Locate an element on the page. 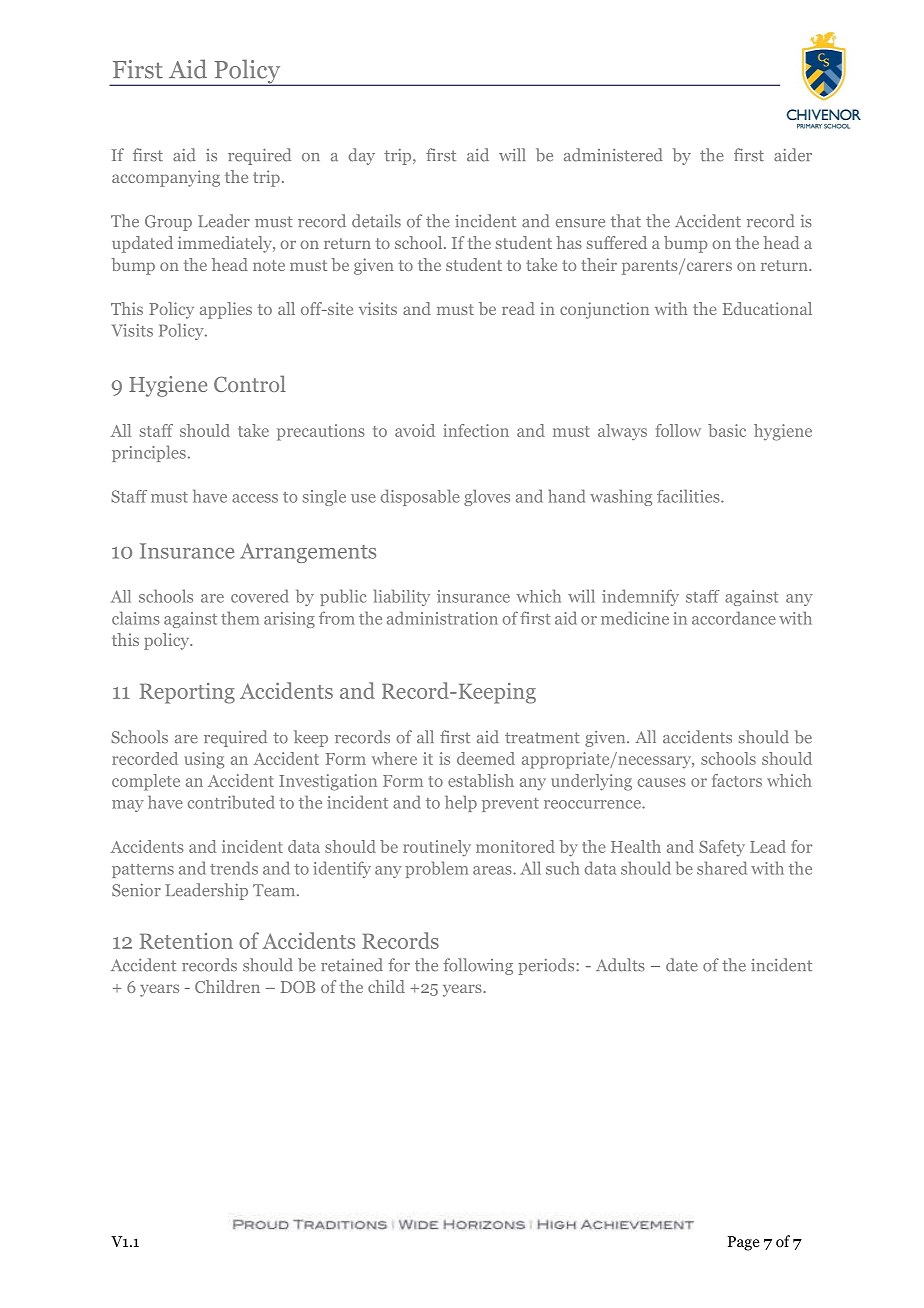  Adults is located at coordinates (620, 965).
